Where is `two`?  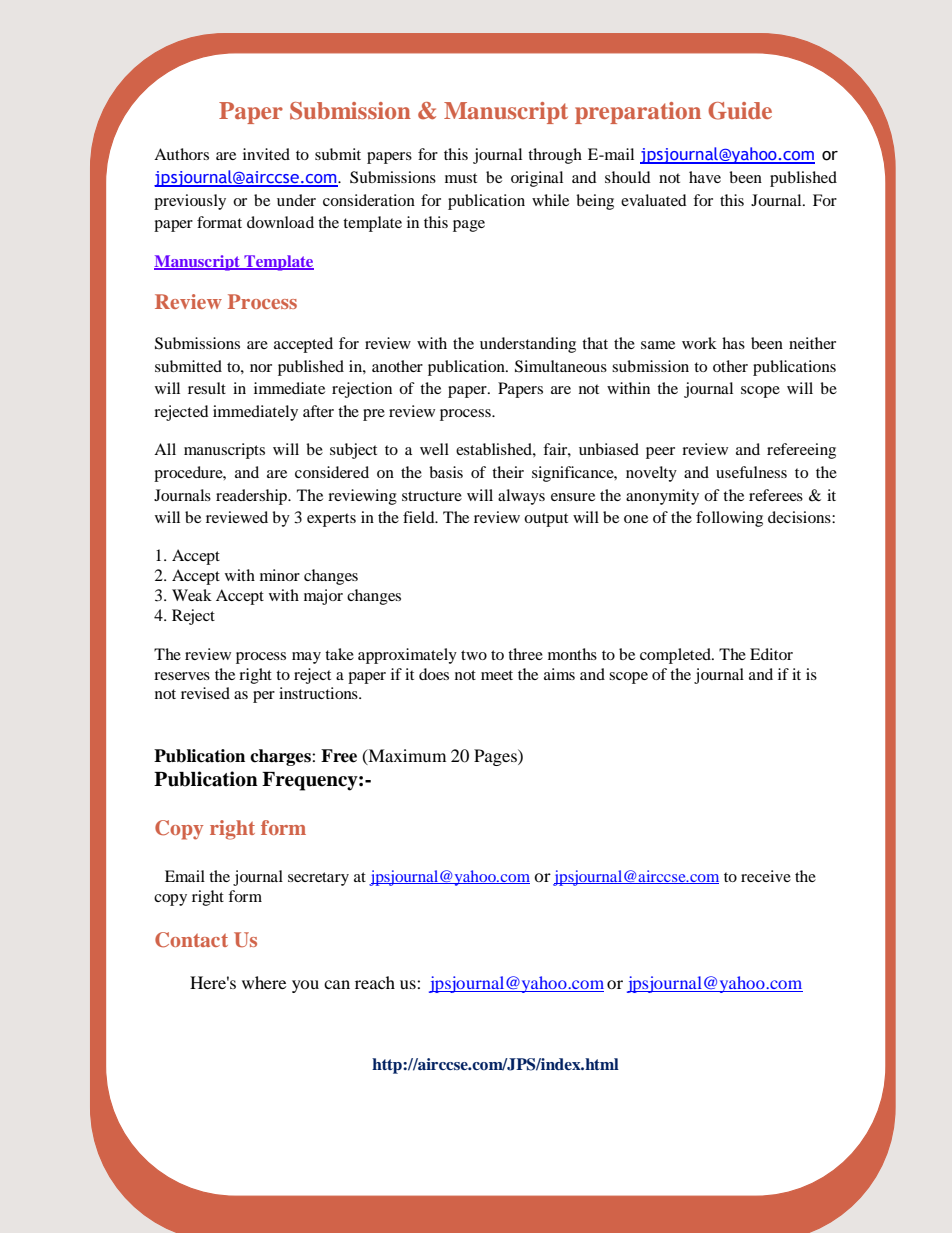
two is located at coordinates (474, 655).
